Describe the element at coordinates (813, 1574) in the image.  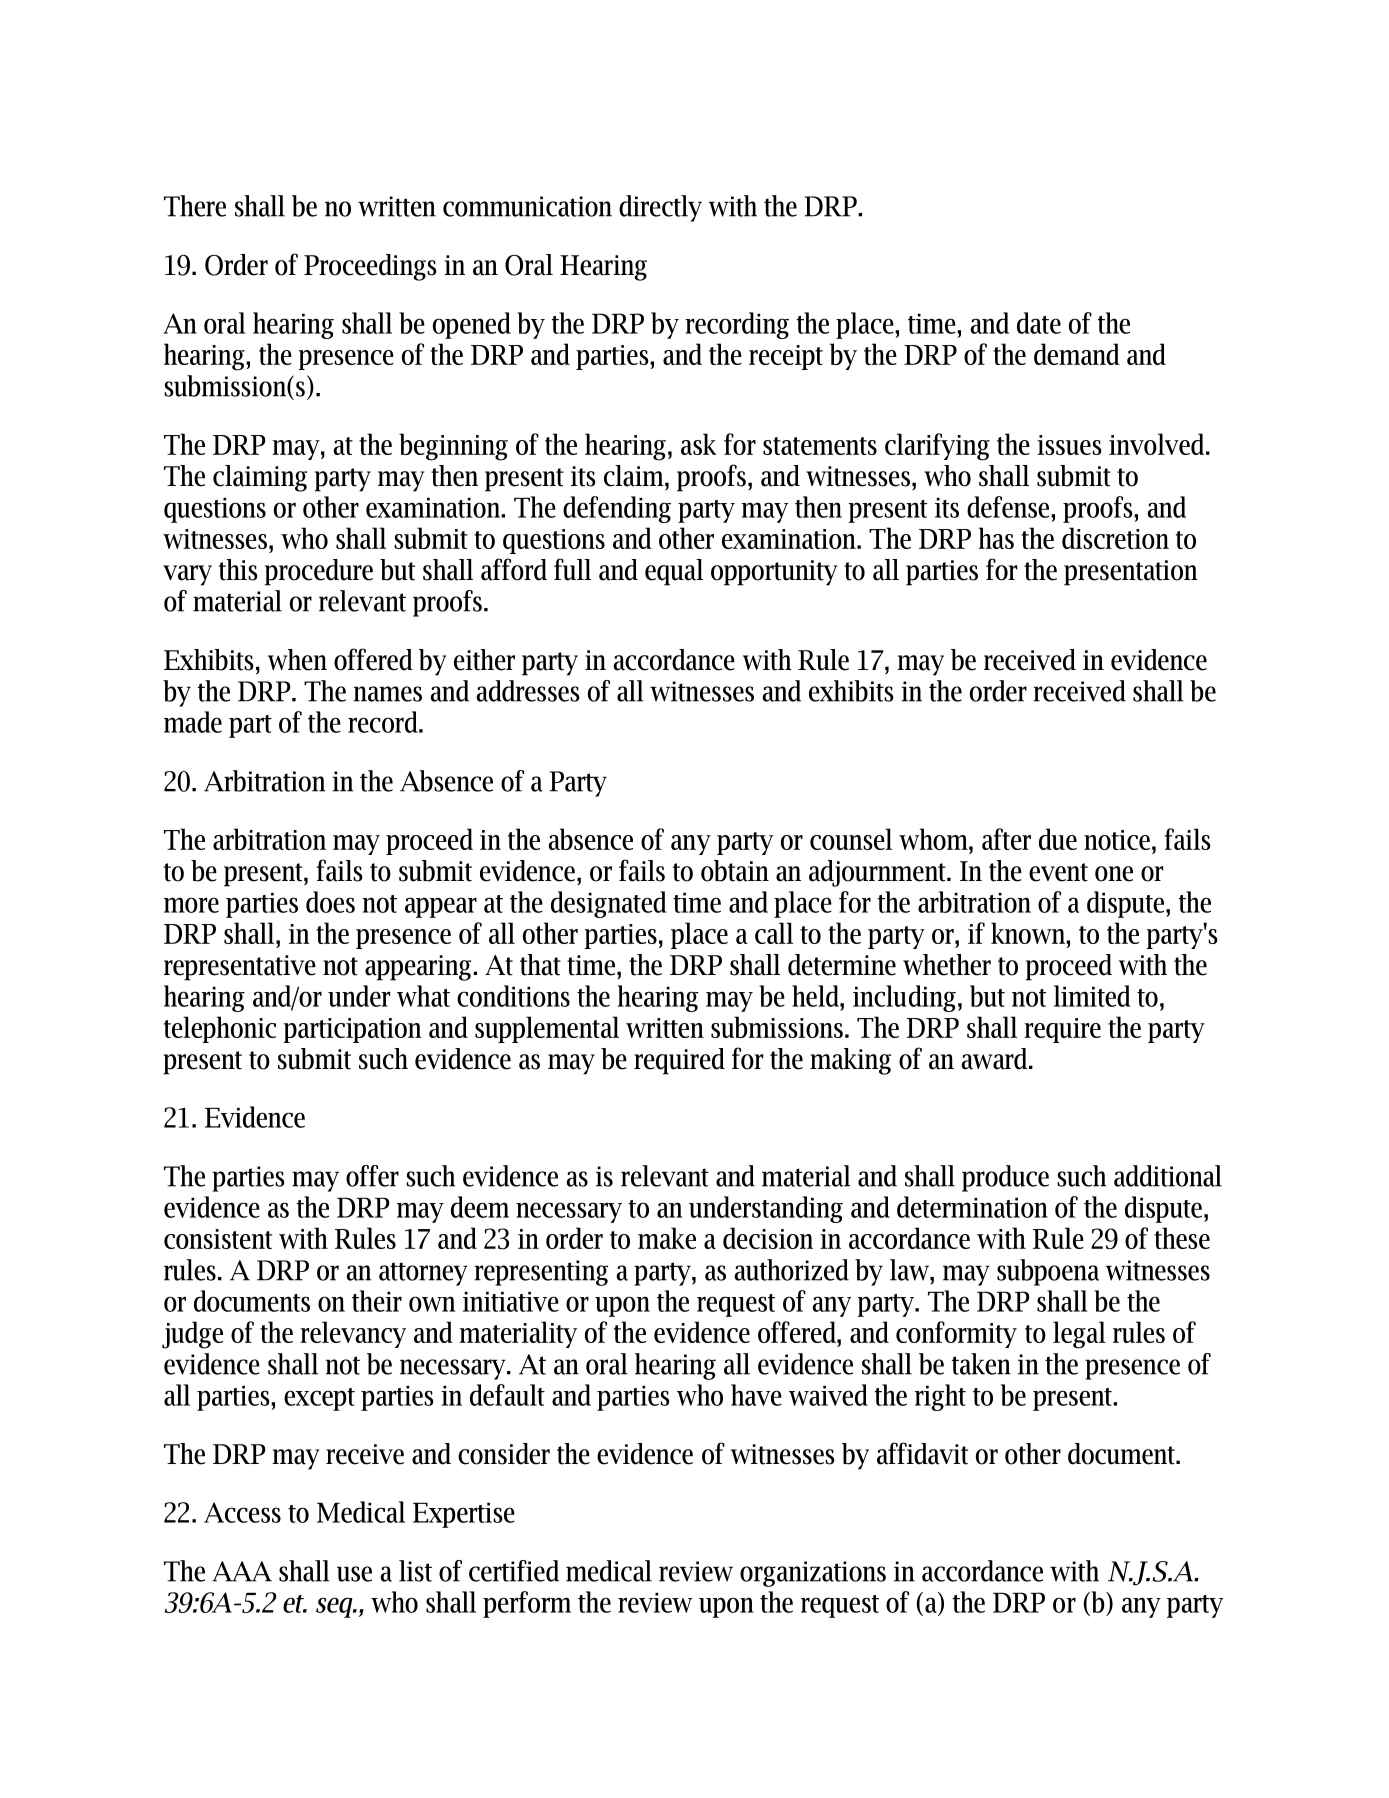
I see `organizations` at that location.
